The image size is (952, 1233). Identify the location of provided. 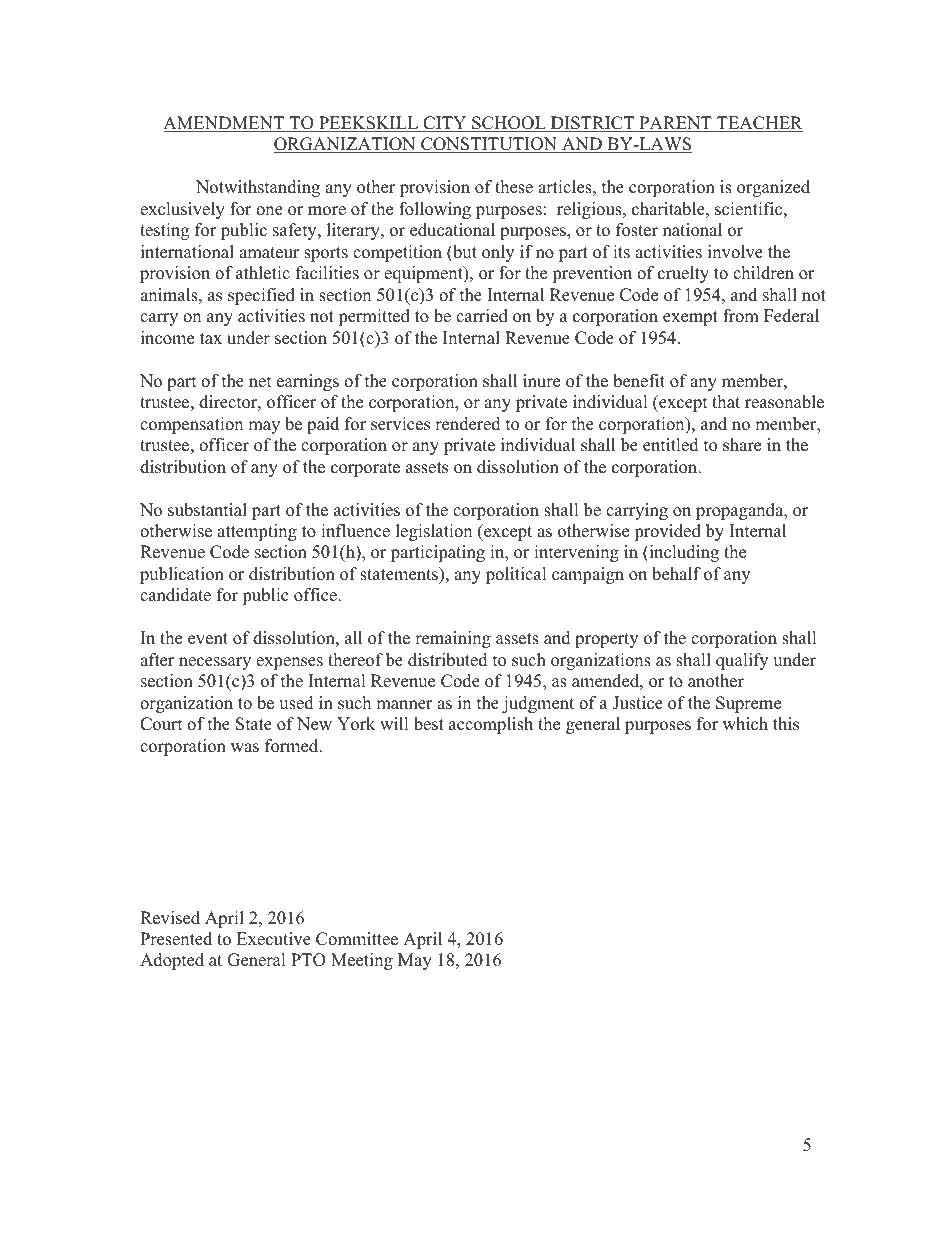
(667, 532).
